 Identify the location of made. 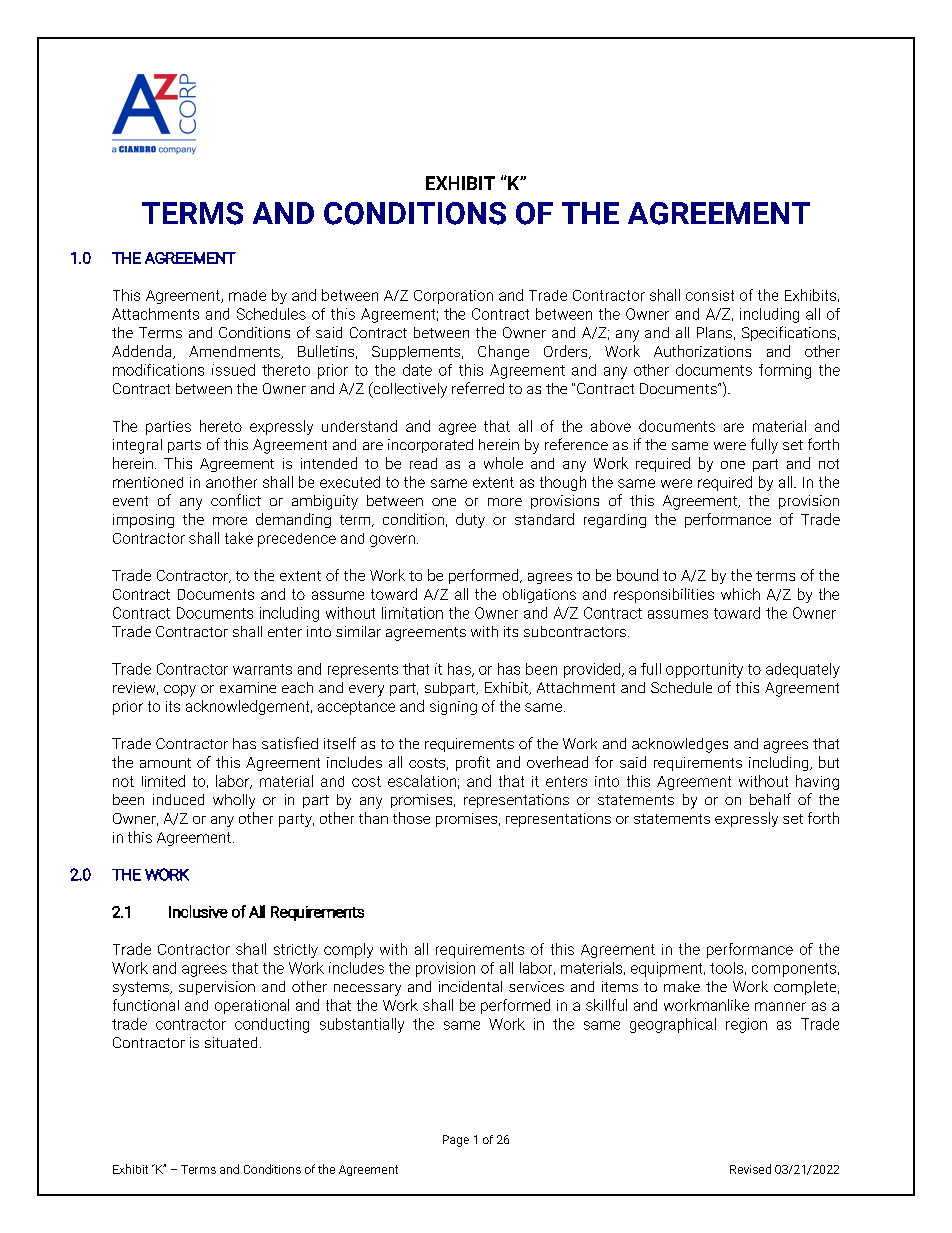
(247, 295).
